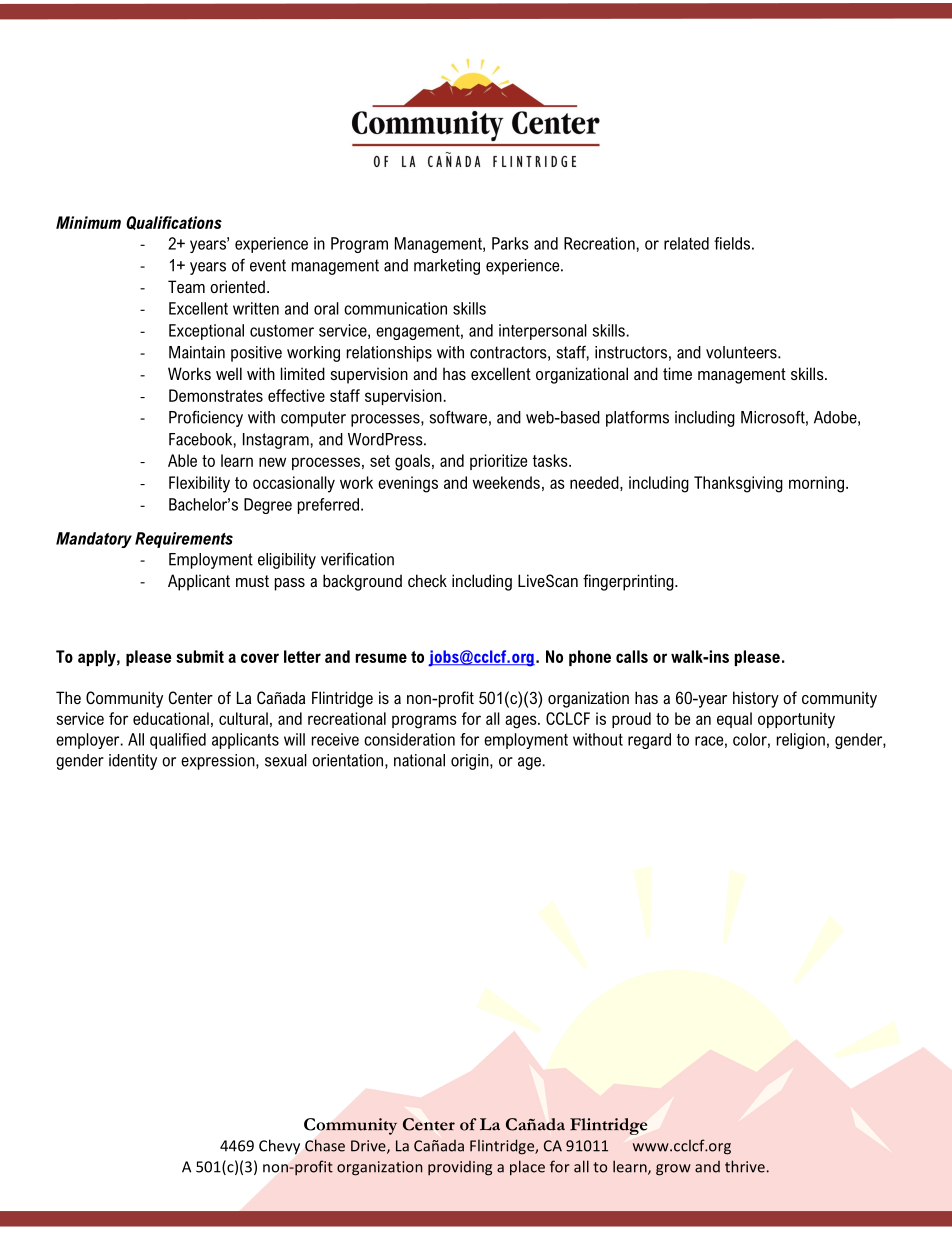  I want to click on identity, so click(133, 762).
